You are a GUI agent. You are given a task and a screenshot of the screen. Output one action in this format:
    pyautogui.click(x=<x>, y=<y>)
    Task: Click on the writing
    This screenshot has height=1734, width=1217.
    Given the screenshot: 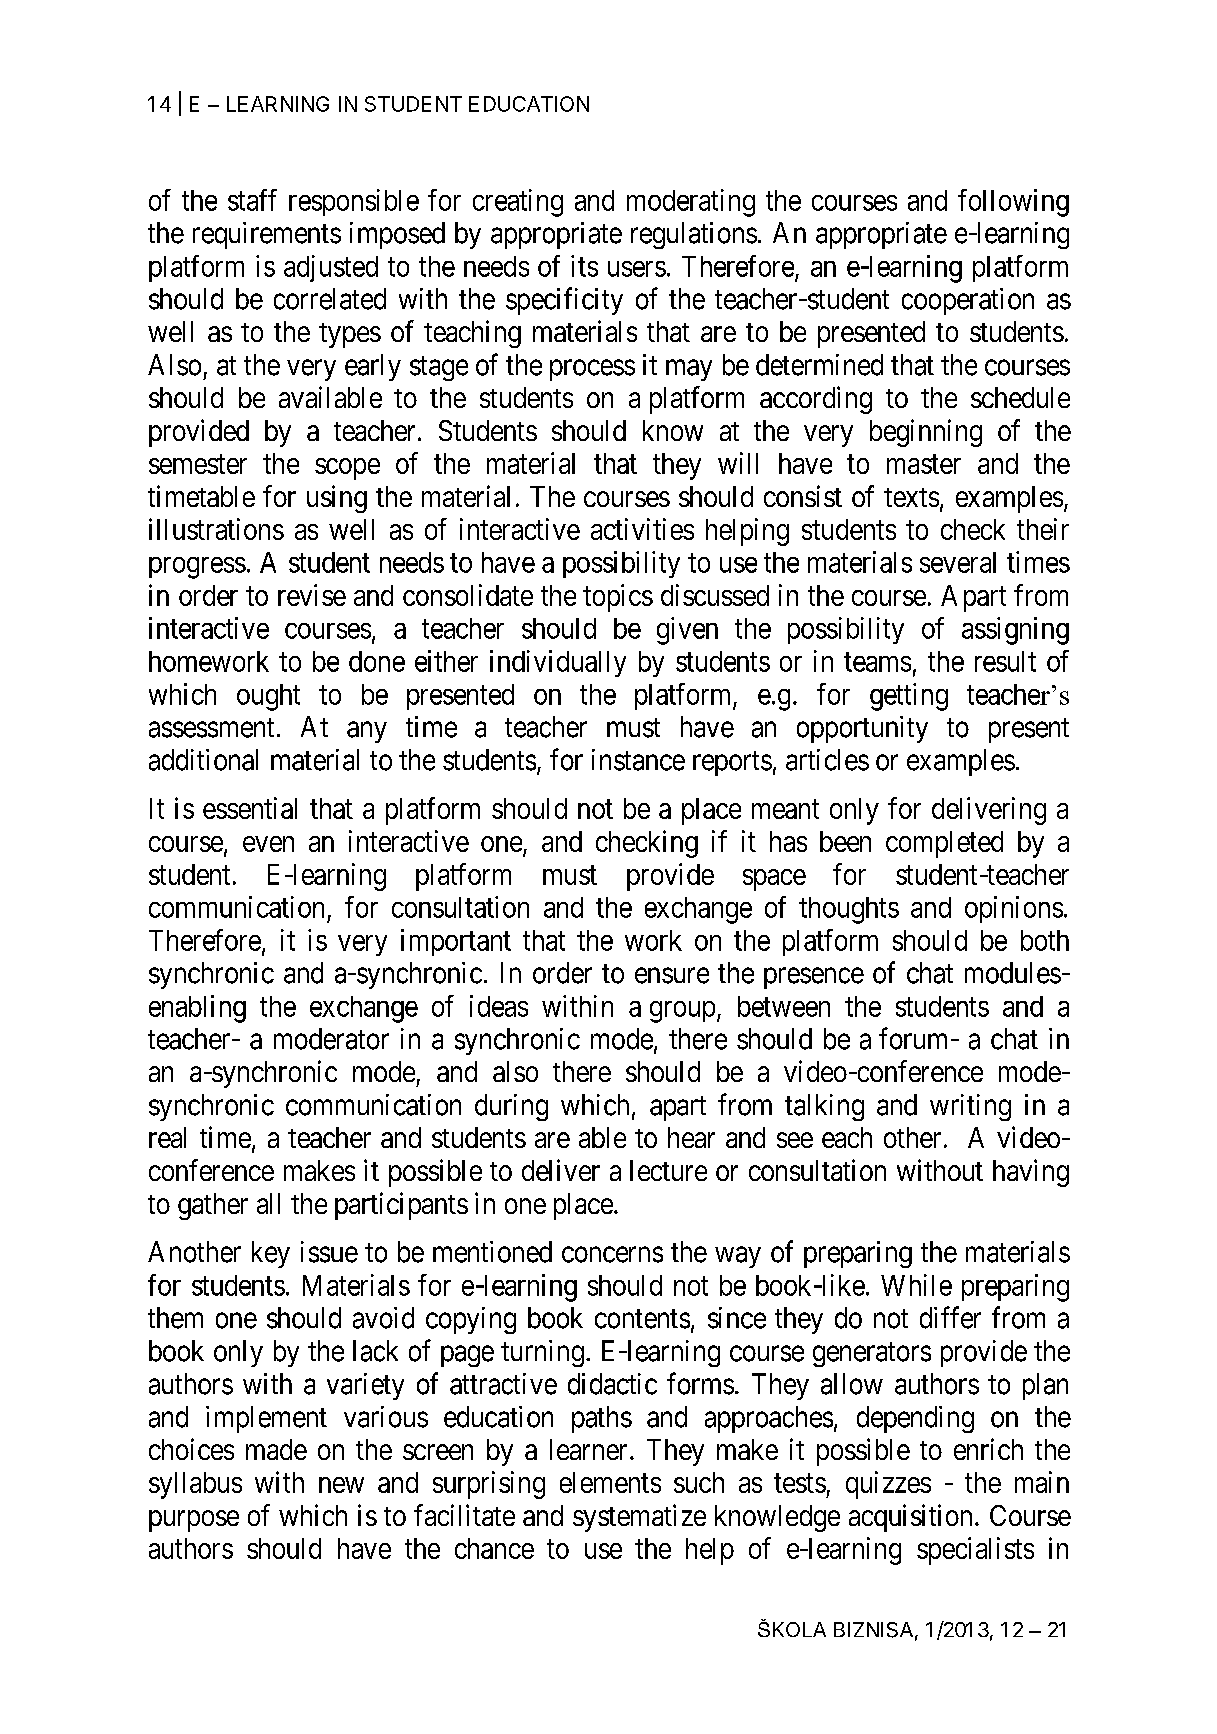 What is the action you would take?
    pyautogui.click(x=970, y=1107)
